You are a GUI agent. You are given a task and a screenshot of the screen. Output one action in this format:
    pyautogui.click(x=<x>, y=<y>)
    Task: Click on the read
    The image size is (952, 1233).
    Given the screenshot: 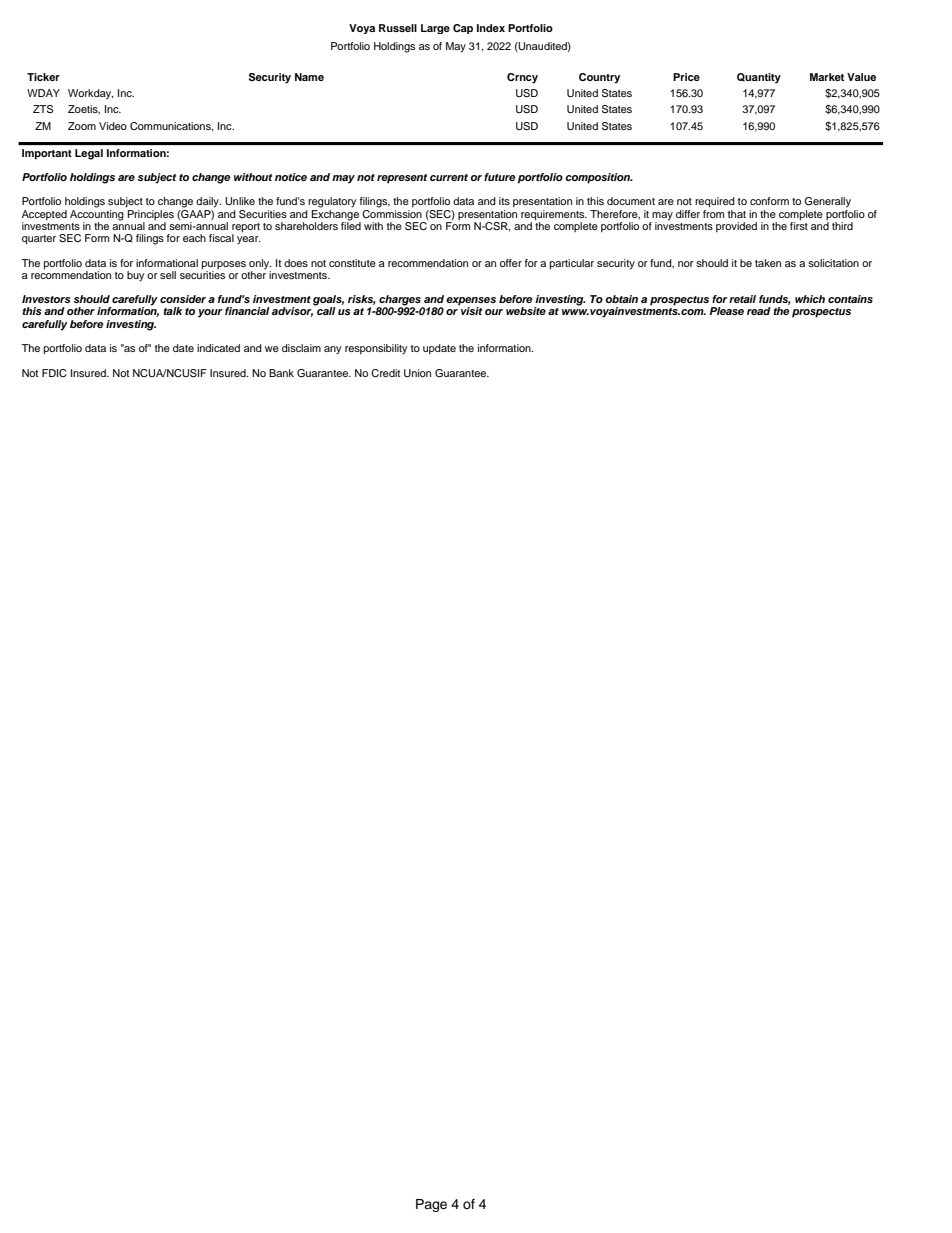 What is the action you would take?
    pyautogui.click(x=759, y=311)
